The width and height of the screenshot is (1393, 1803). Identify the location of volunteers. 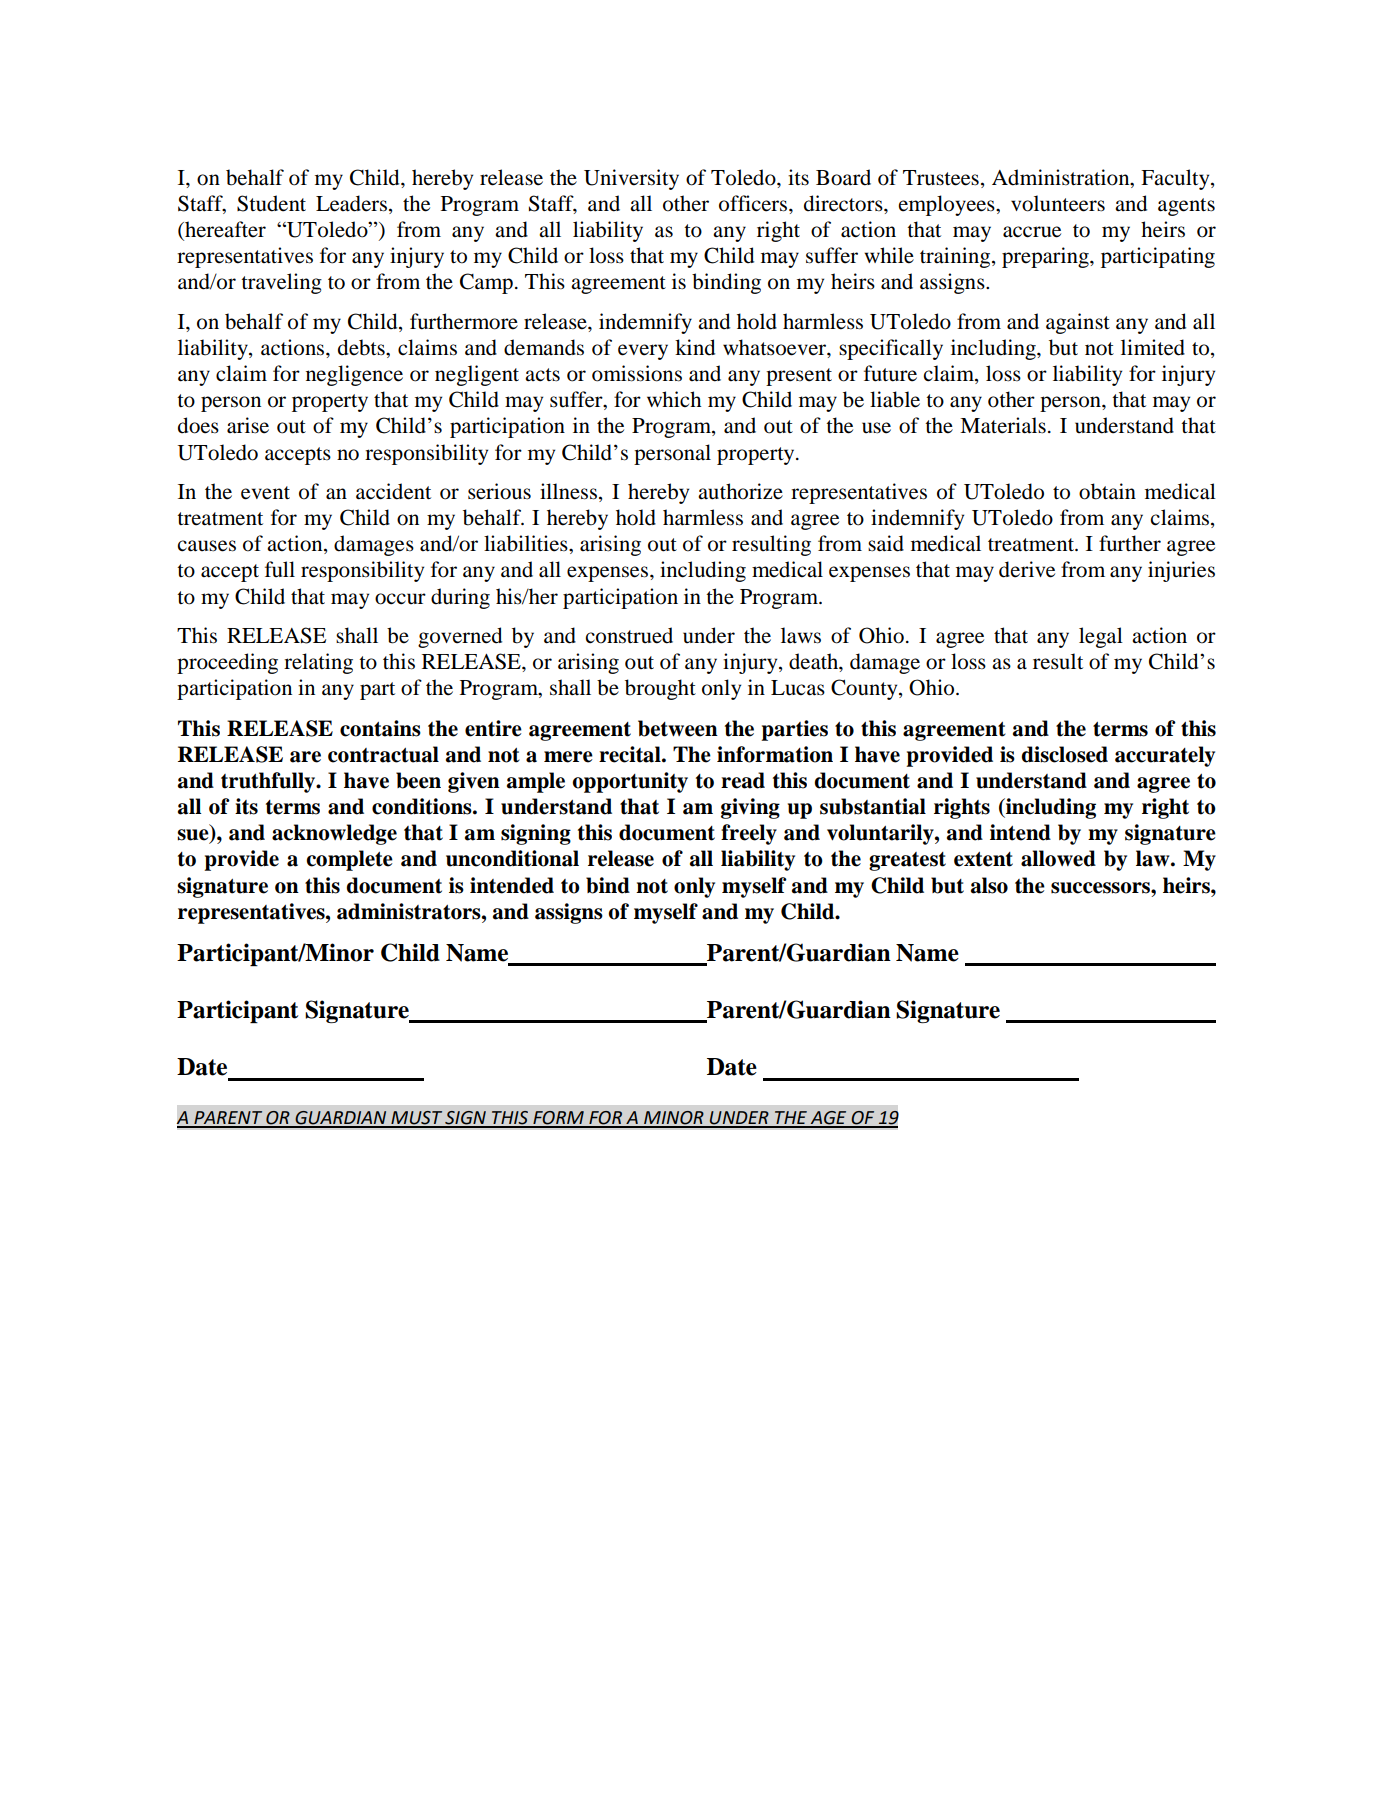
(1058, 203).
